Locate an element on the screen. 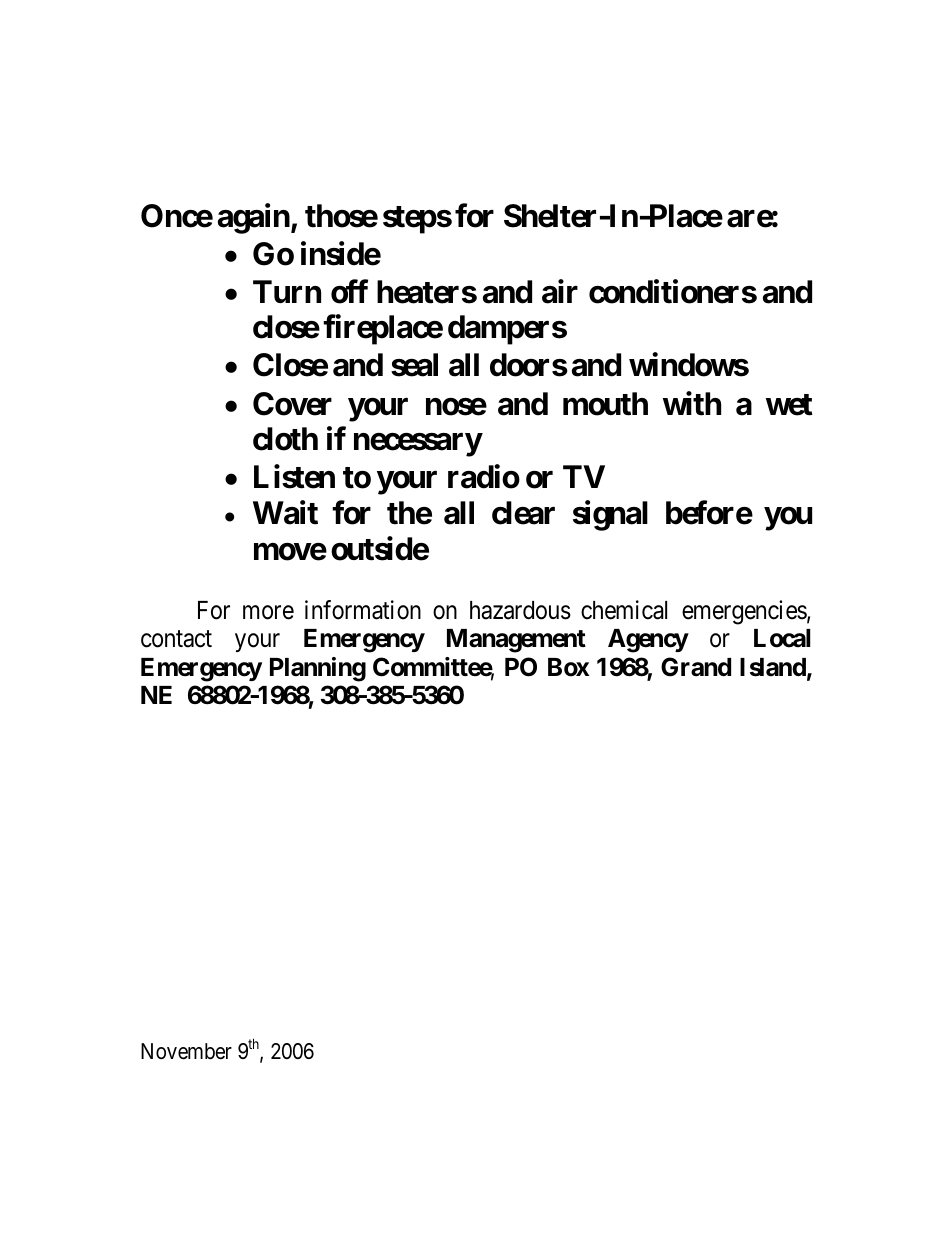 The height and width of the screenshot is (1233, 952). November is located at coordinates (186, 1051).
